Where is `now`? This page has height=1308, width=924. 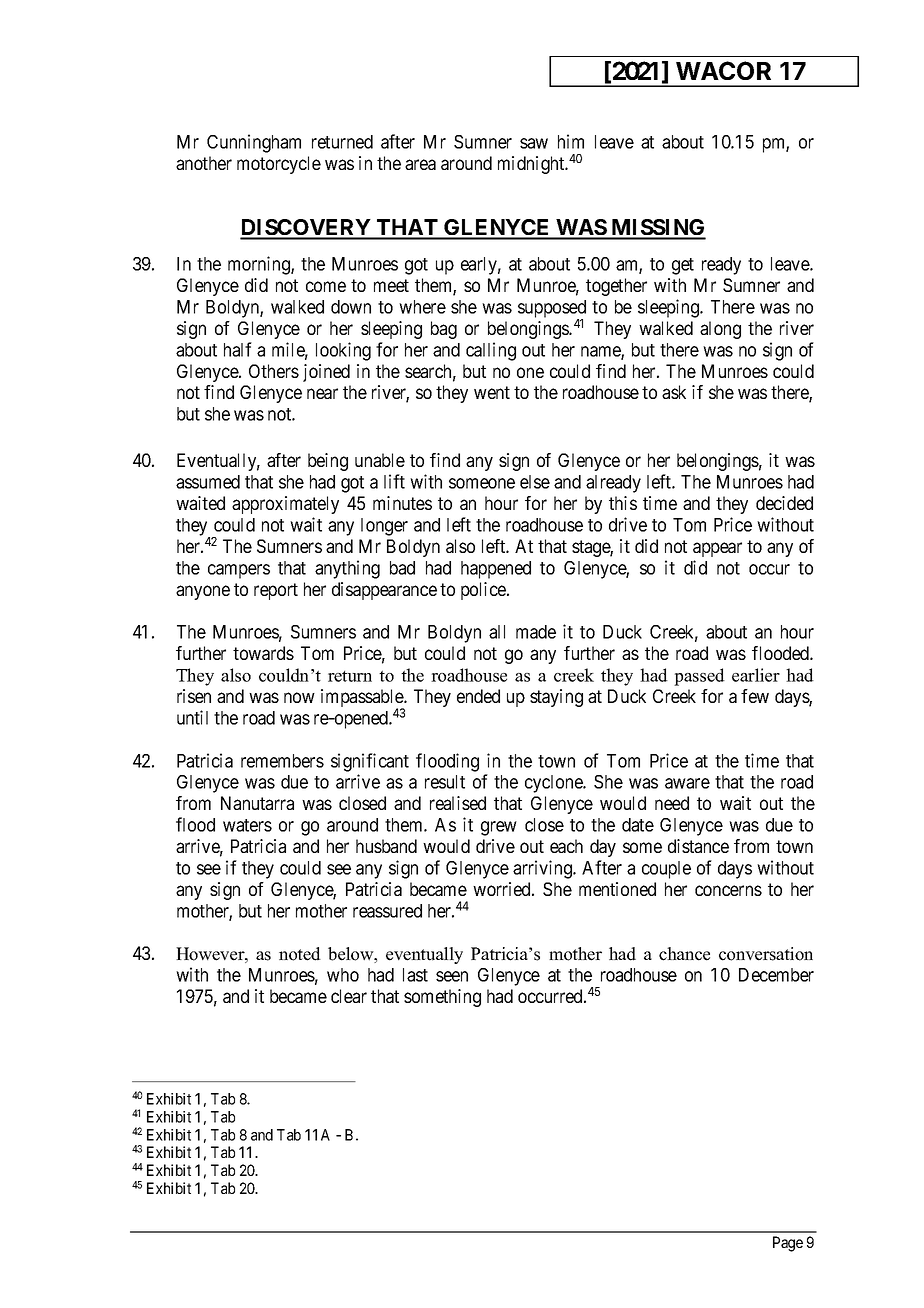
now is located at coordinates (299, 697).
